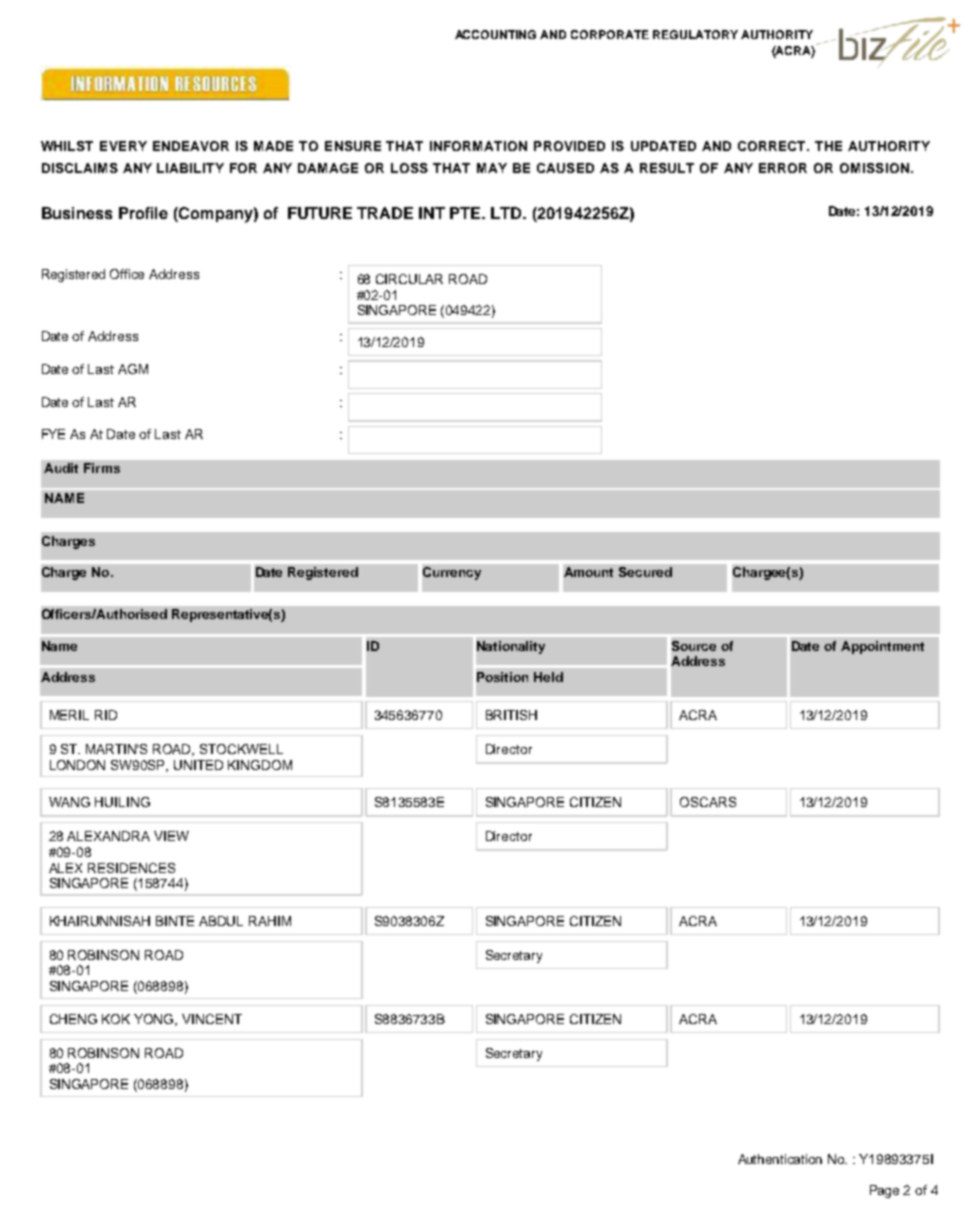 The height and width of the screenshot is (1226, 980). I want to click on OSCARS, so click(708, 802).
